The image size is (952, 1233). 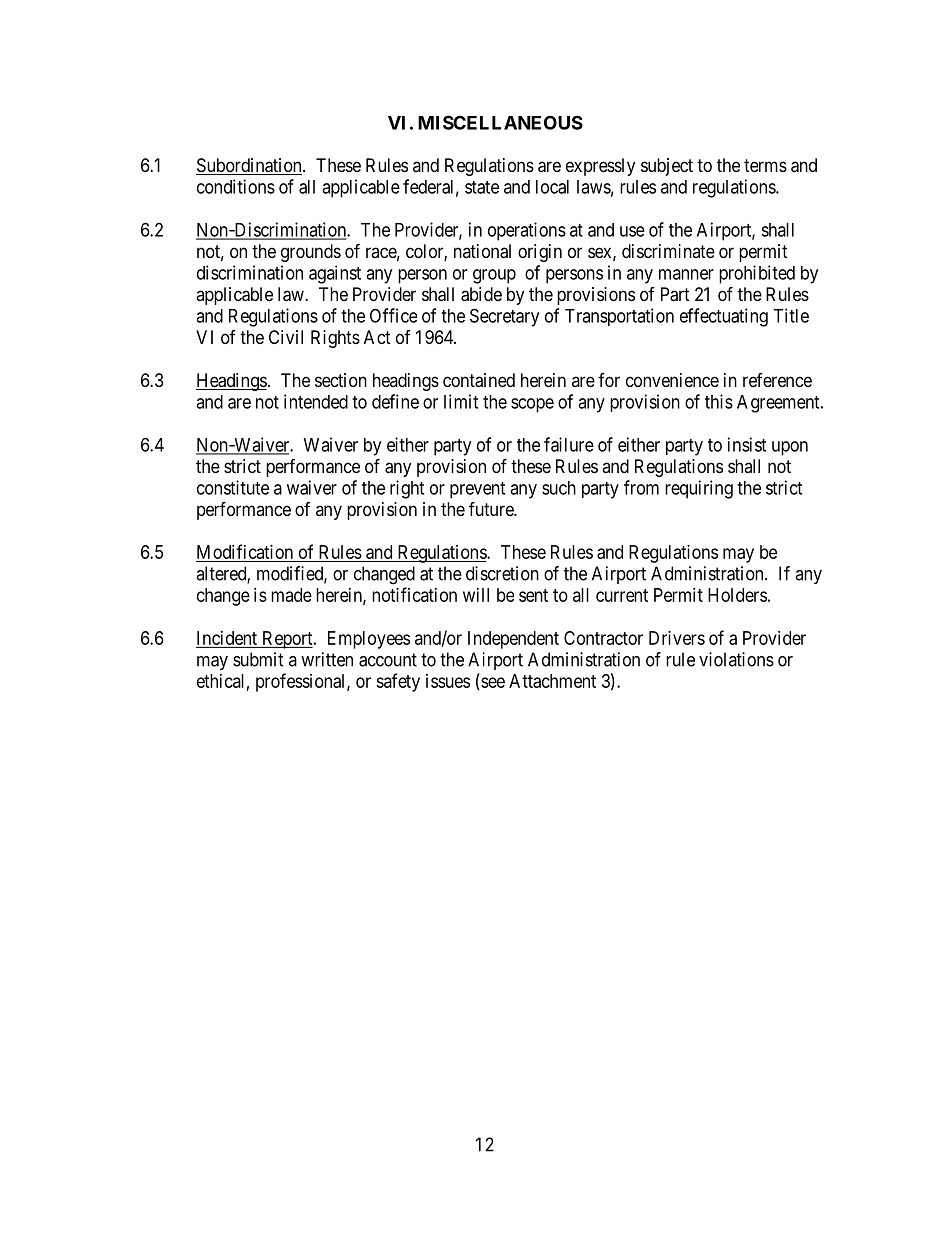 What do you see at coordinates (502, 573) in the screenshot?
I see `discretion` at bounding box center [502, 573].
